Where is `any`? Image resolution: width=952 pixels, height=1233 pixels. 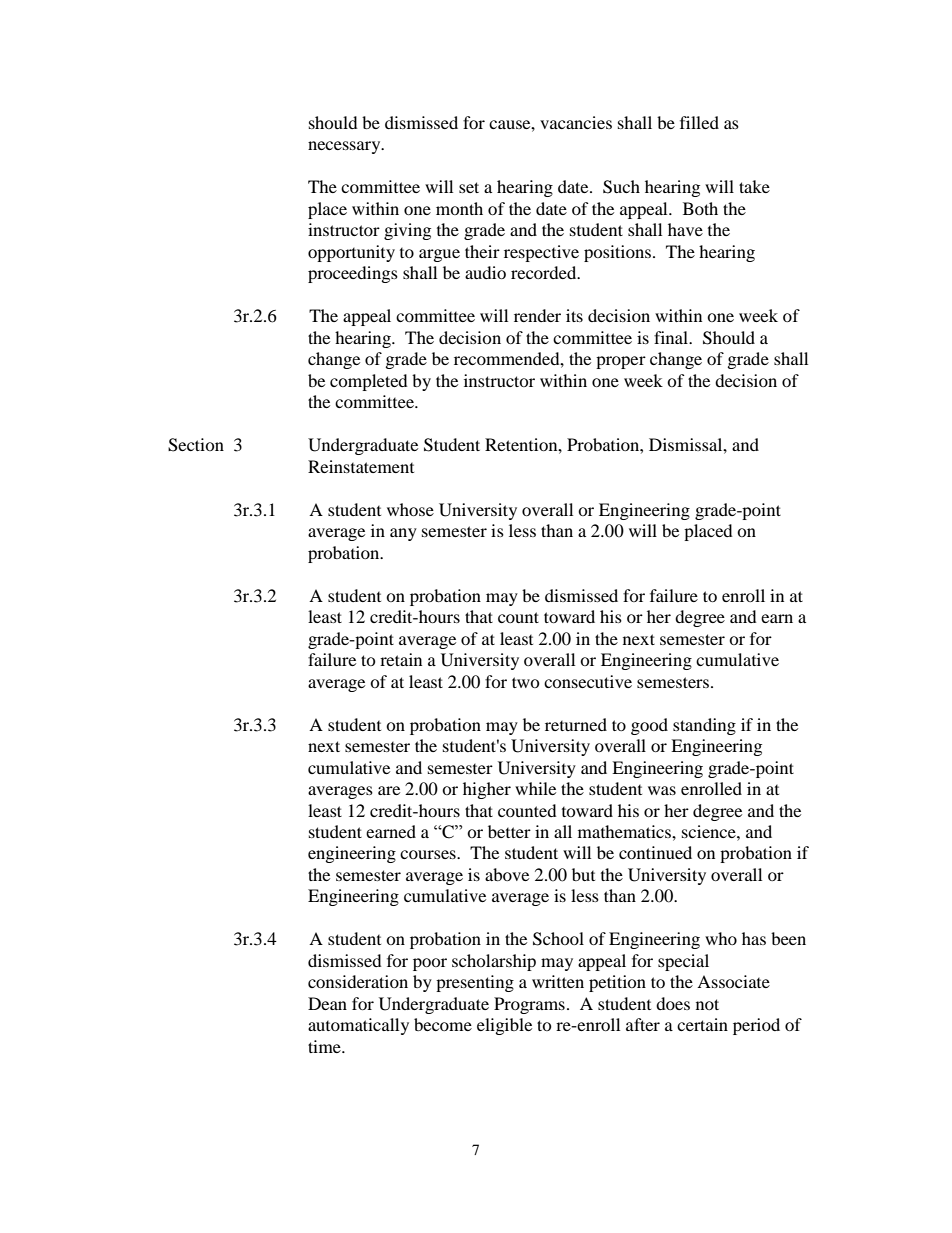 any is located at coordinates (403, 534).
